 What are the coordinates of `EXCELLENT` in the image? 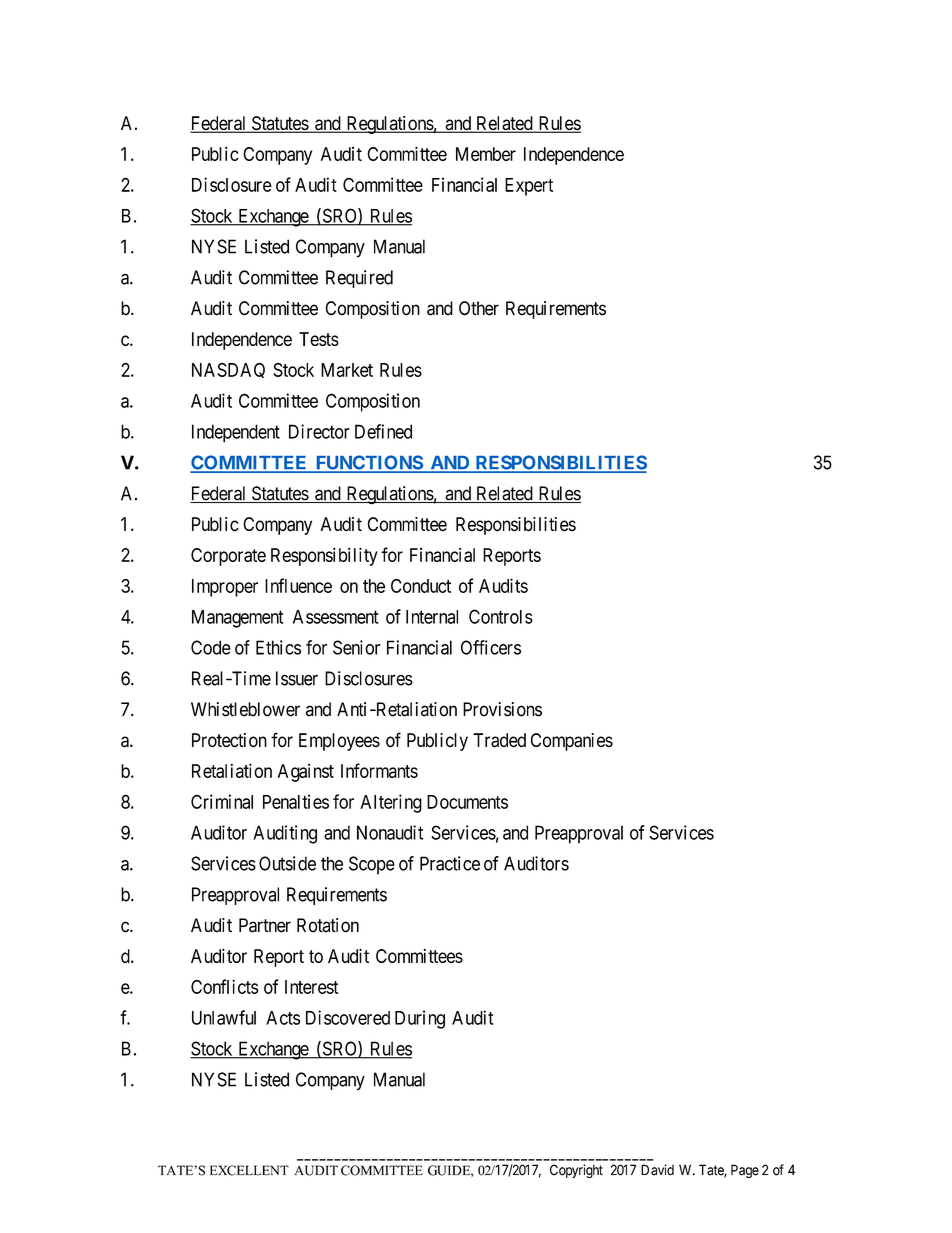 It's located at (249, 1170).
